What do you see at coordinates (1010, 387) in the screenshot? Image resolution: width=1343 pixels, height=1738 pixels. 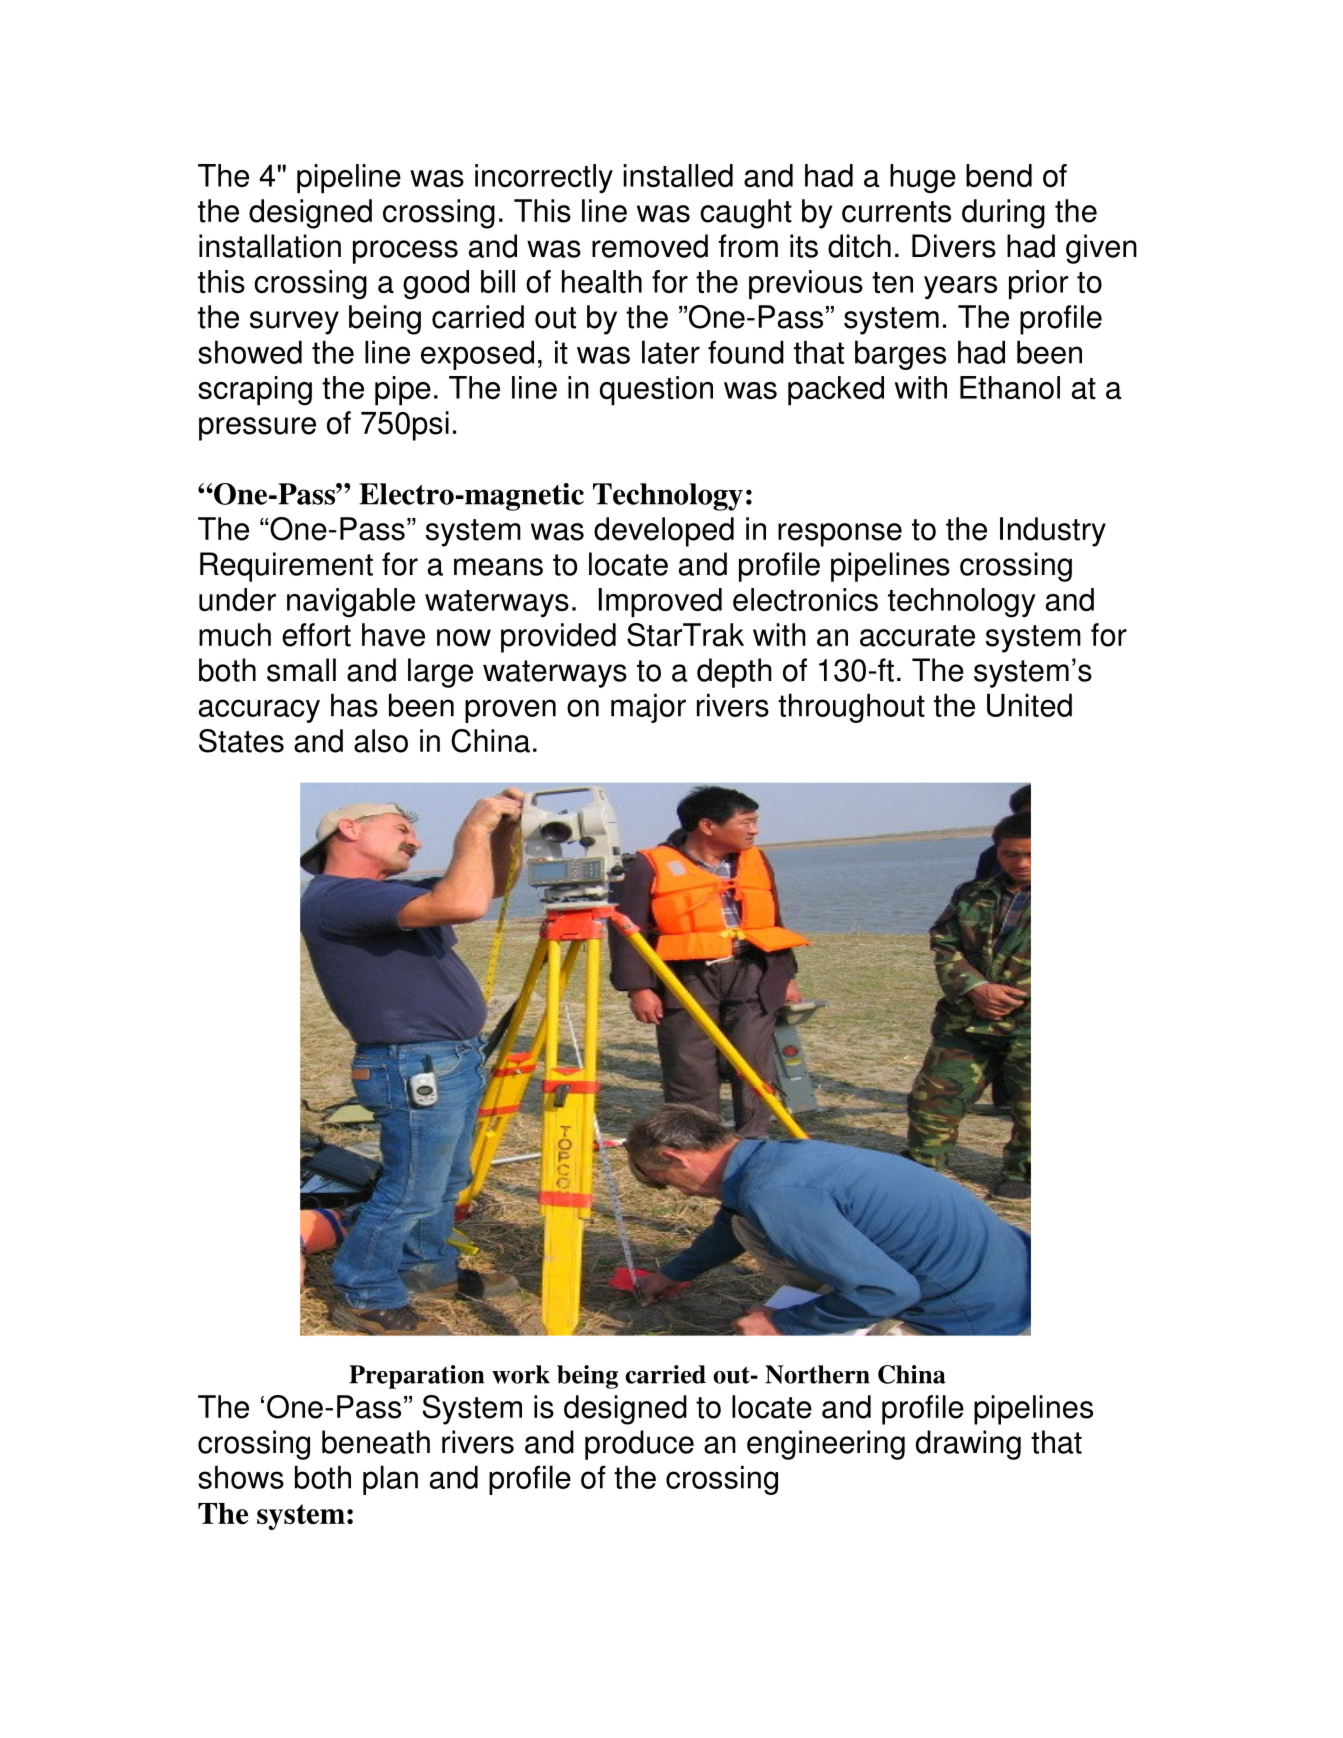 I see `Ethanol` at bounding box center [1010, 387].
